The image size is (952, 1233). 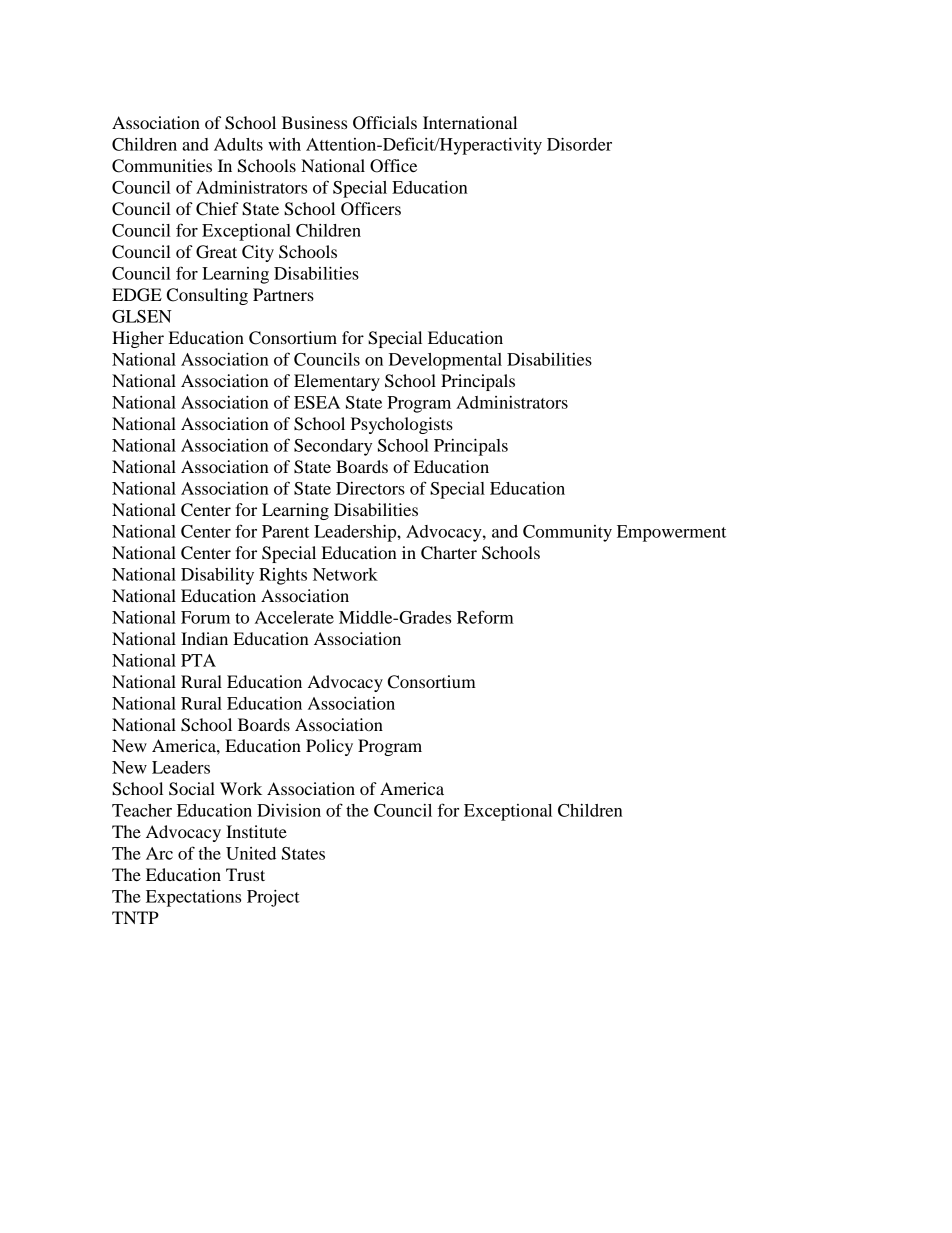 What do you see at coordinates (485, 617) in the document?
I see `Reform` at bounding box center [485, 617].
